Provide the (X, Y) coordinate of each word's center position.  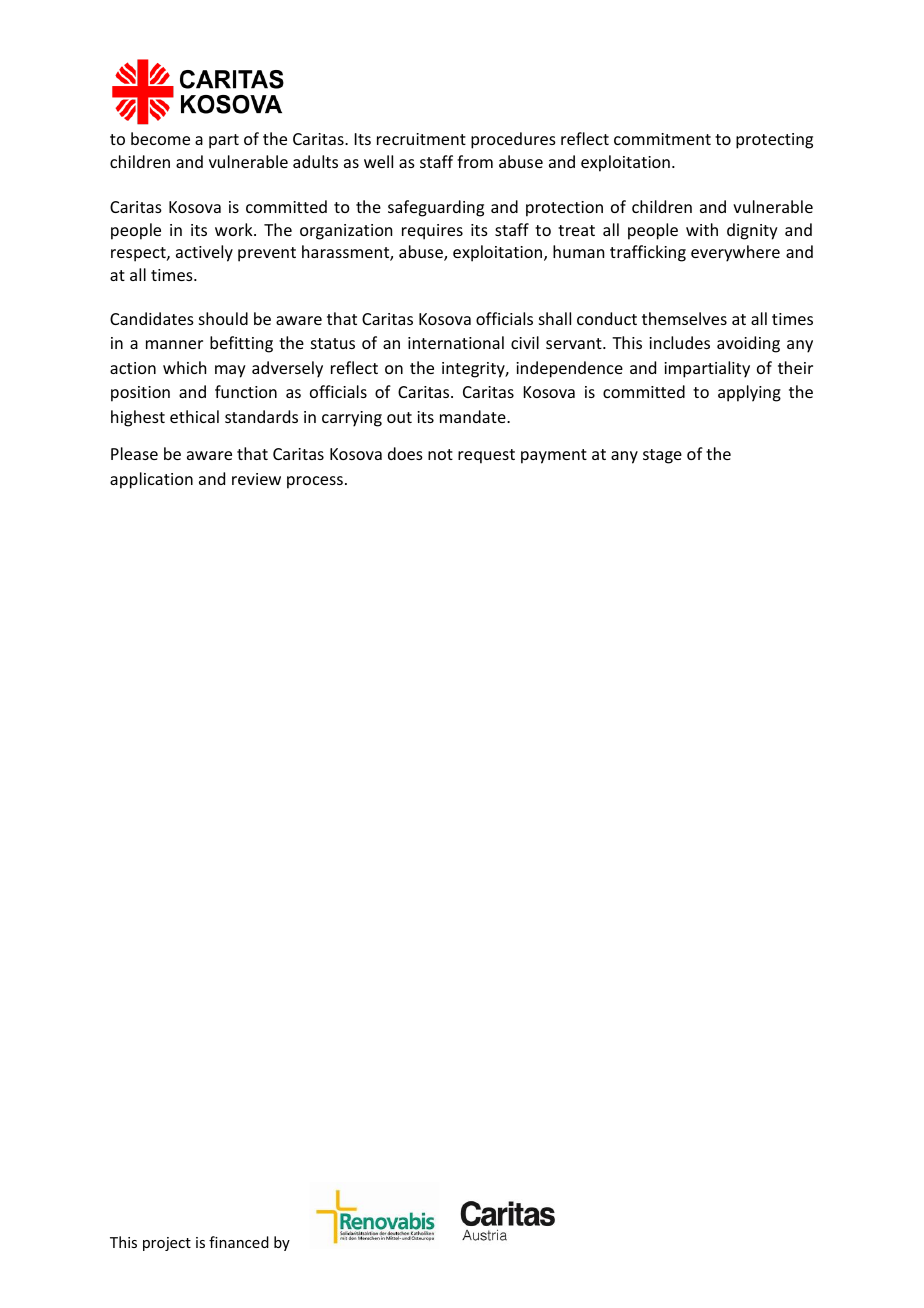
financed (239, 1242)
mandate (474, 416)
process (315, 482)
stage (662, 456)
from (475, 161)
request (486, 456)
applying (749, 393)
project (167, 1244)
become (160, 138)
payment (554, 456)
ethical (194, 416)
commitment (662, 139)
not (440, 454)
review (256, 479)
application (151, 480)
